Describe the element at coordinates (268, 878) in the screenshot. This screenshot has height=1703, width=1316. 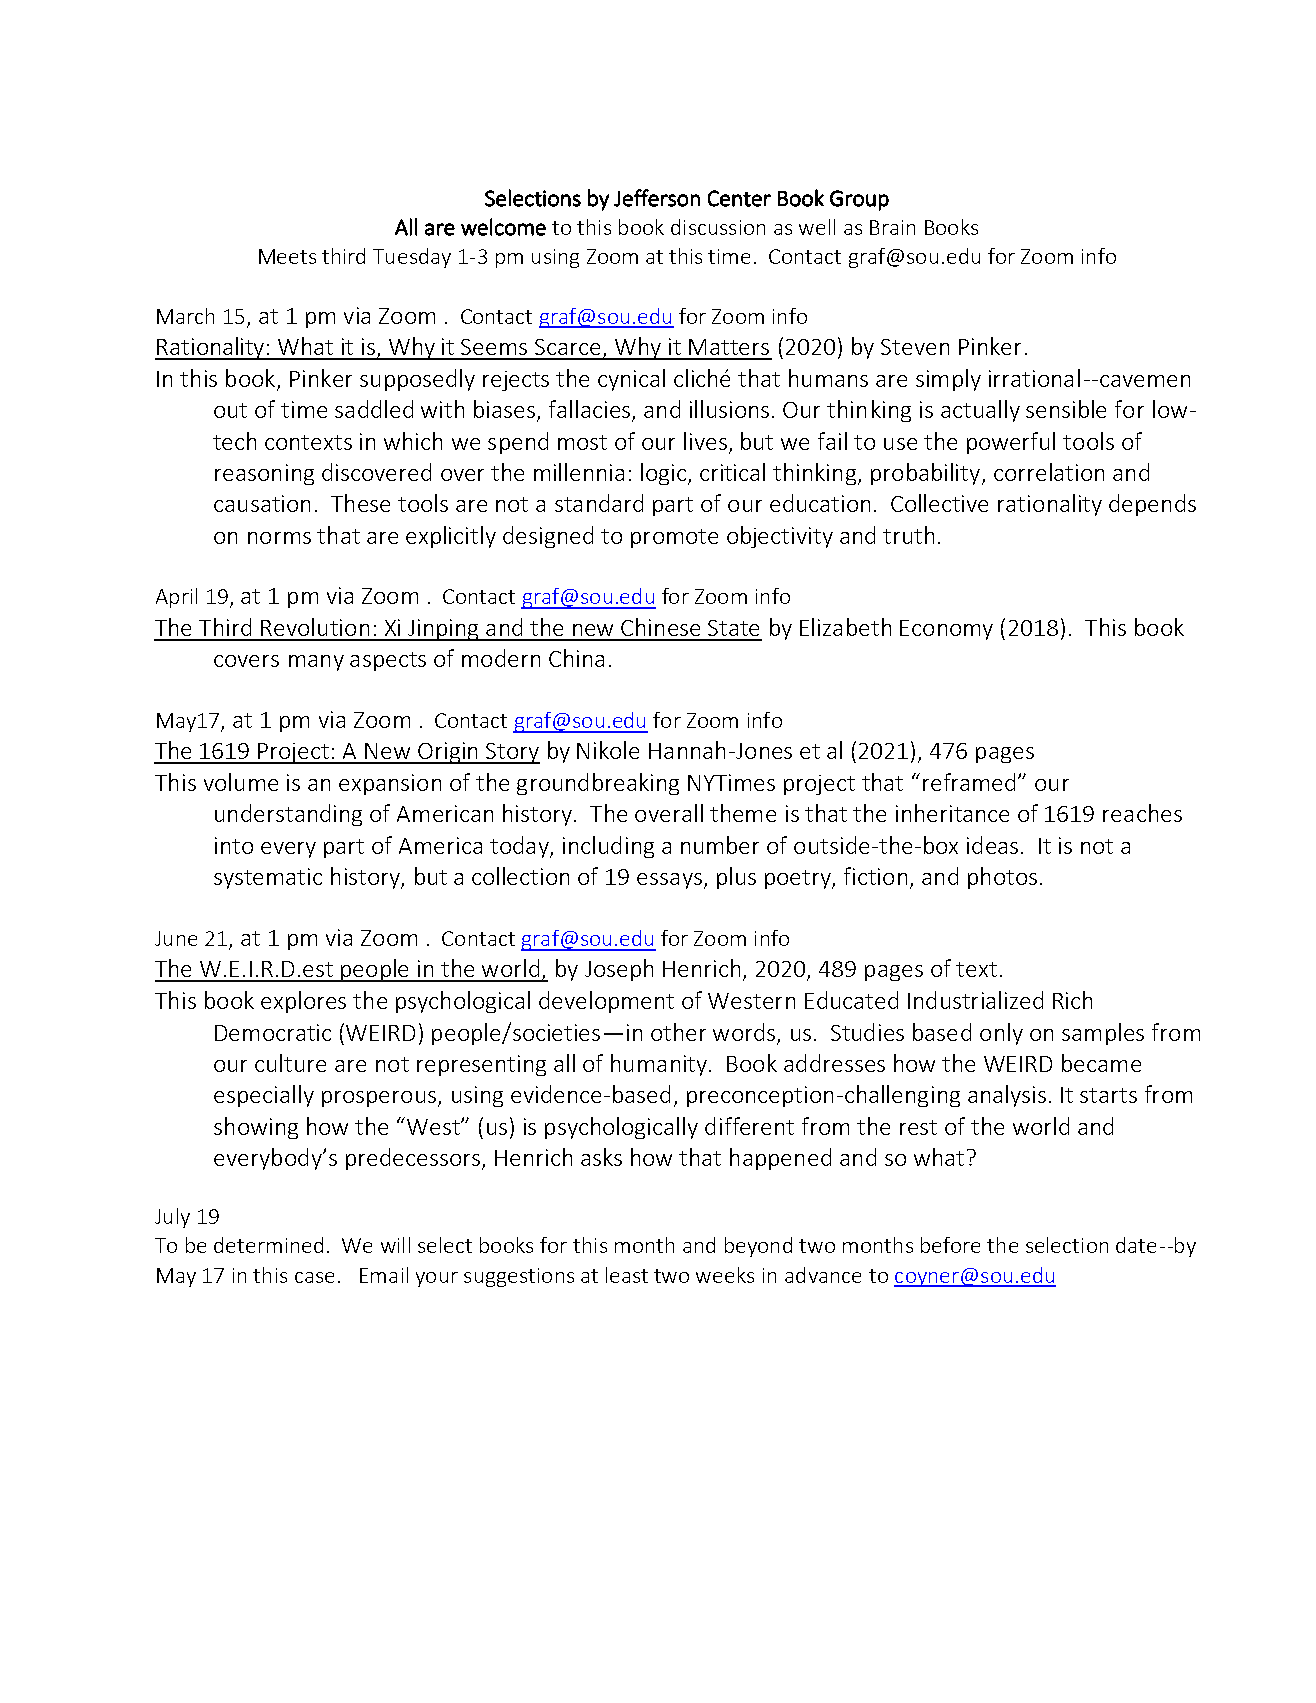
I see `systematic` at that location.
